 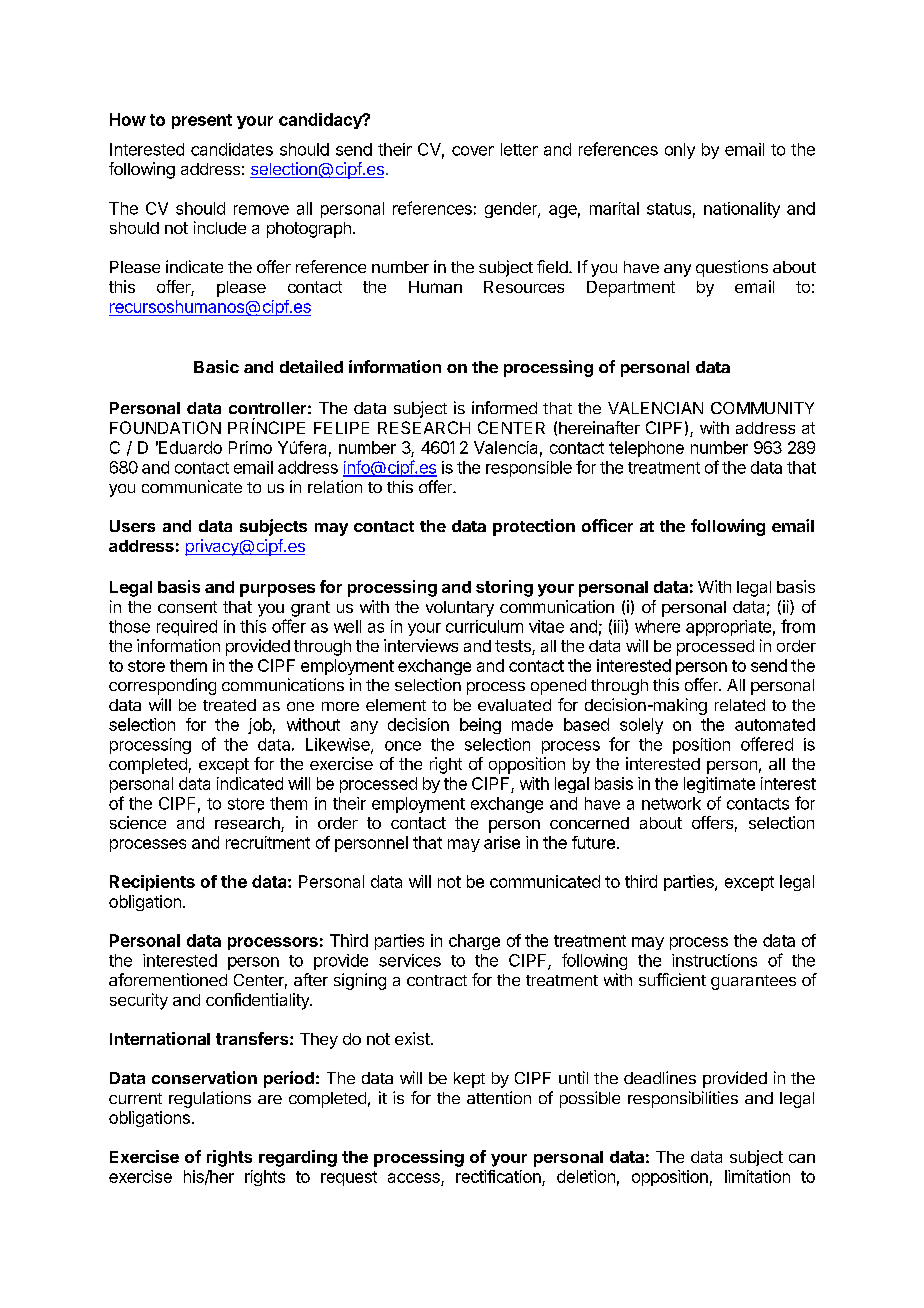 I want to click on charge, so click(x=474, y=942).
